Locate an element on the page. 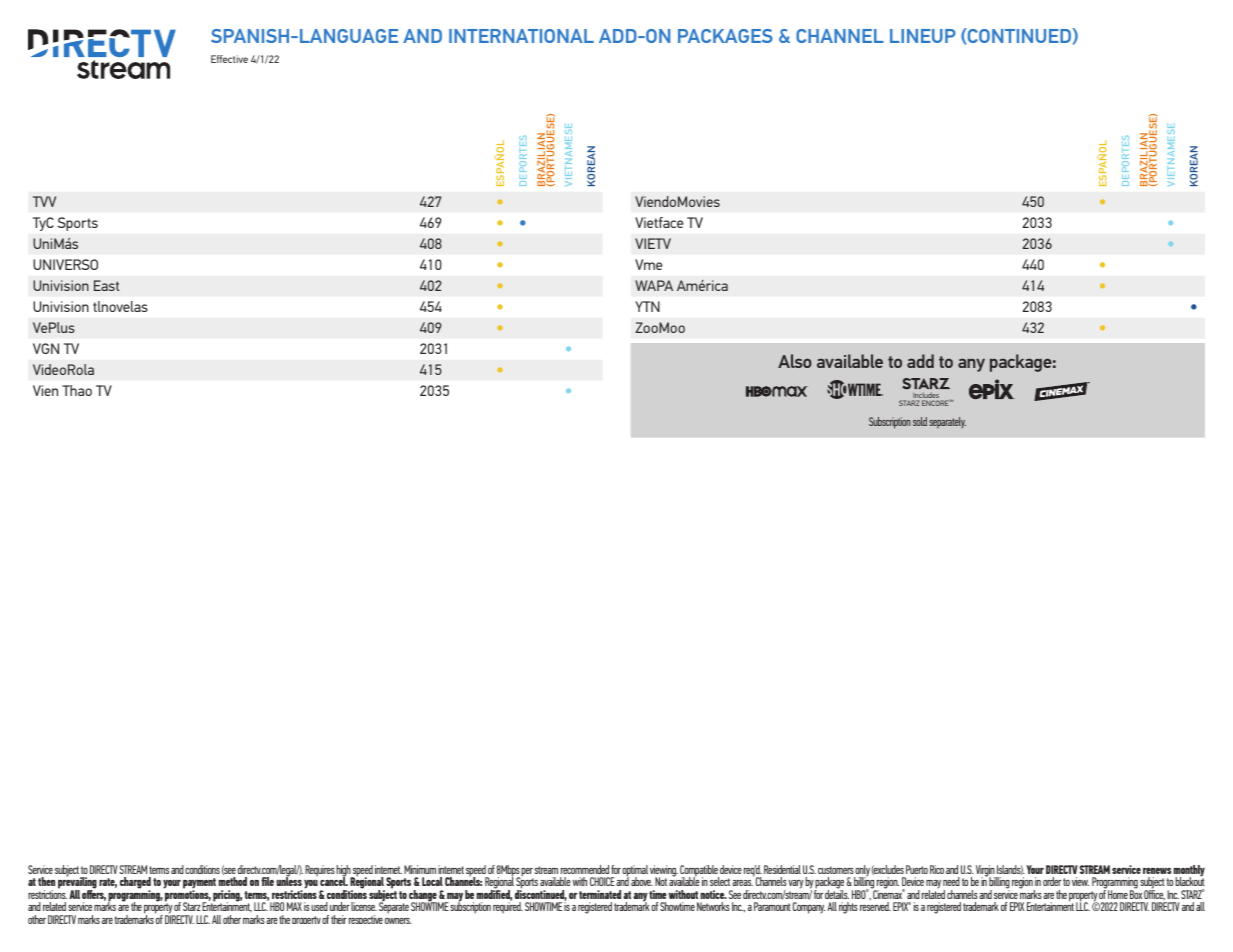 This document has width=1233, height=952. INTERNATIONAL is located at coordinates (521, 36).
